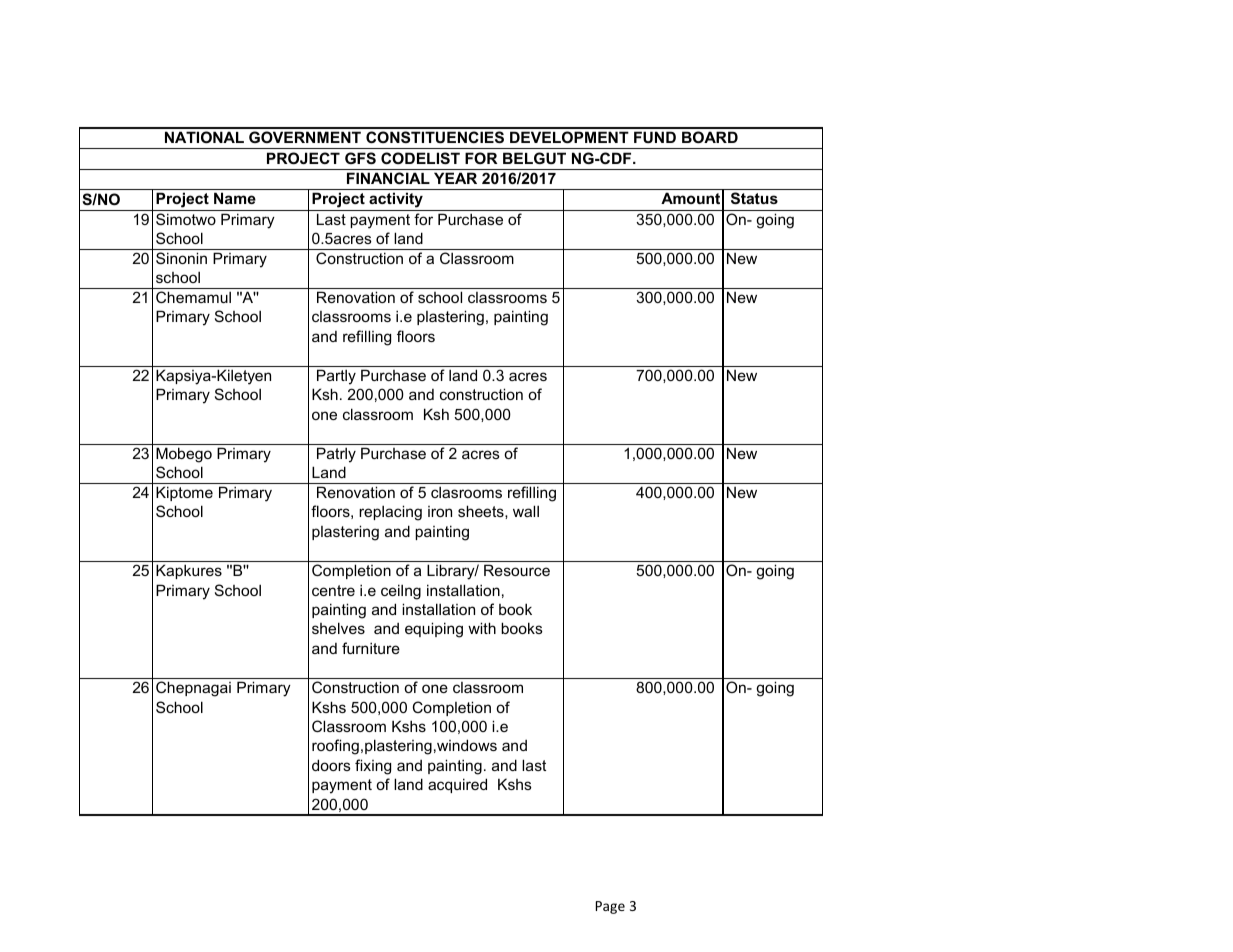 This screenshot has height=952, width=1233. What do you see at coordinates (360, 158) in the screenshot?
I see `GFS` at bounding box center [360, 158].
